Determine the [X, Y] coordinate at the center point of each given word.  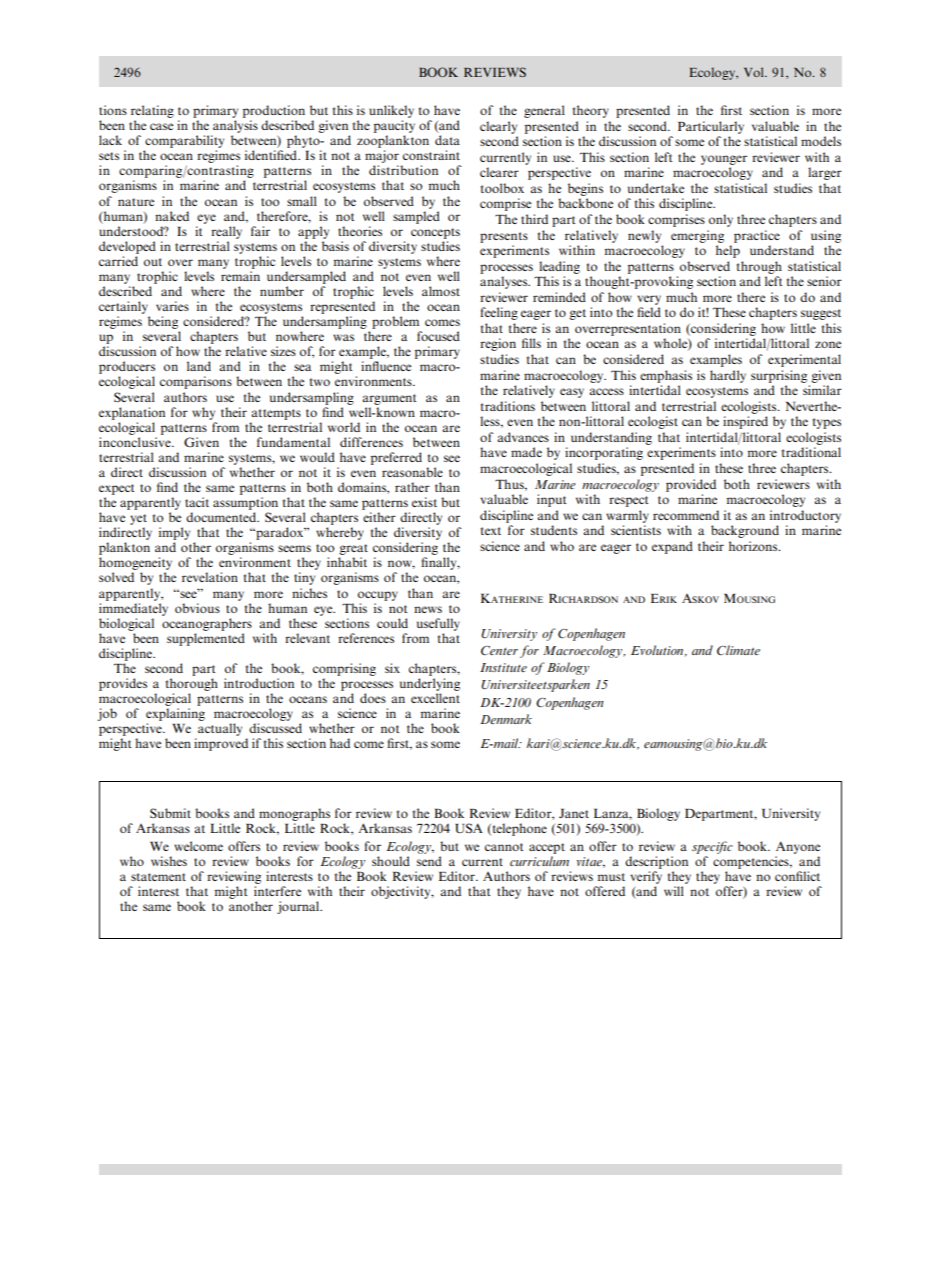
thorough [192, 684]
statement [158, 877]
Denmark [506, 719]
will [674, 891]
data [447, 140]
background [745, 531]
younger [724, 160]
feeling [499, 313]
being [163, 322]
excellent [435, 698]
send [429, 861]
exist [424, 502]
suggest [821, 314]
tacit [197, 502]
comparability [184, 141]
